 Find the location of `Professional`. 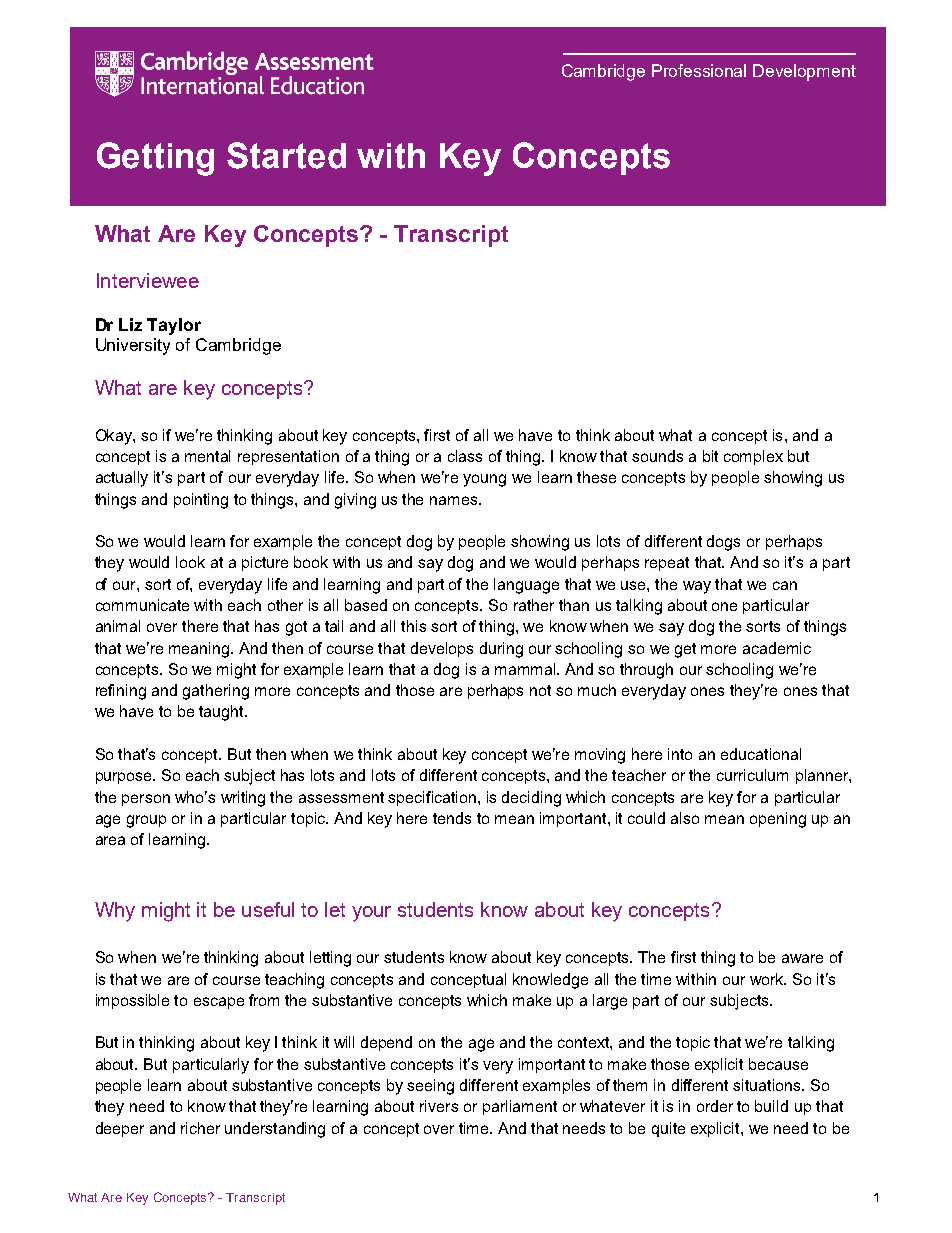

Professional is located at coordinates (699, 70).
